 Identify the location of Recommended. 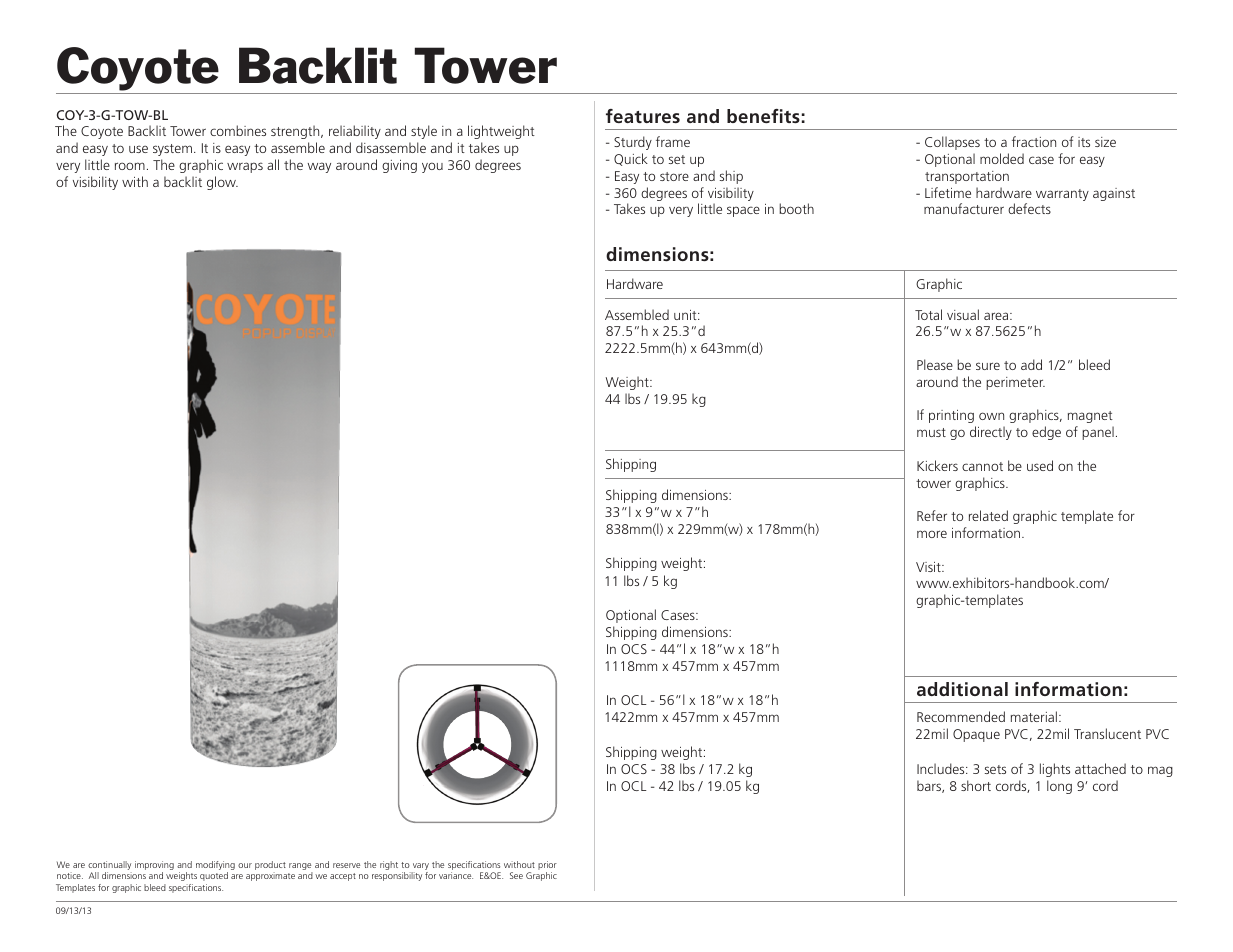
(961, 716).
